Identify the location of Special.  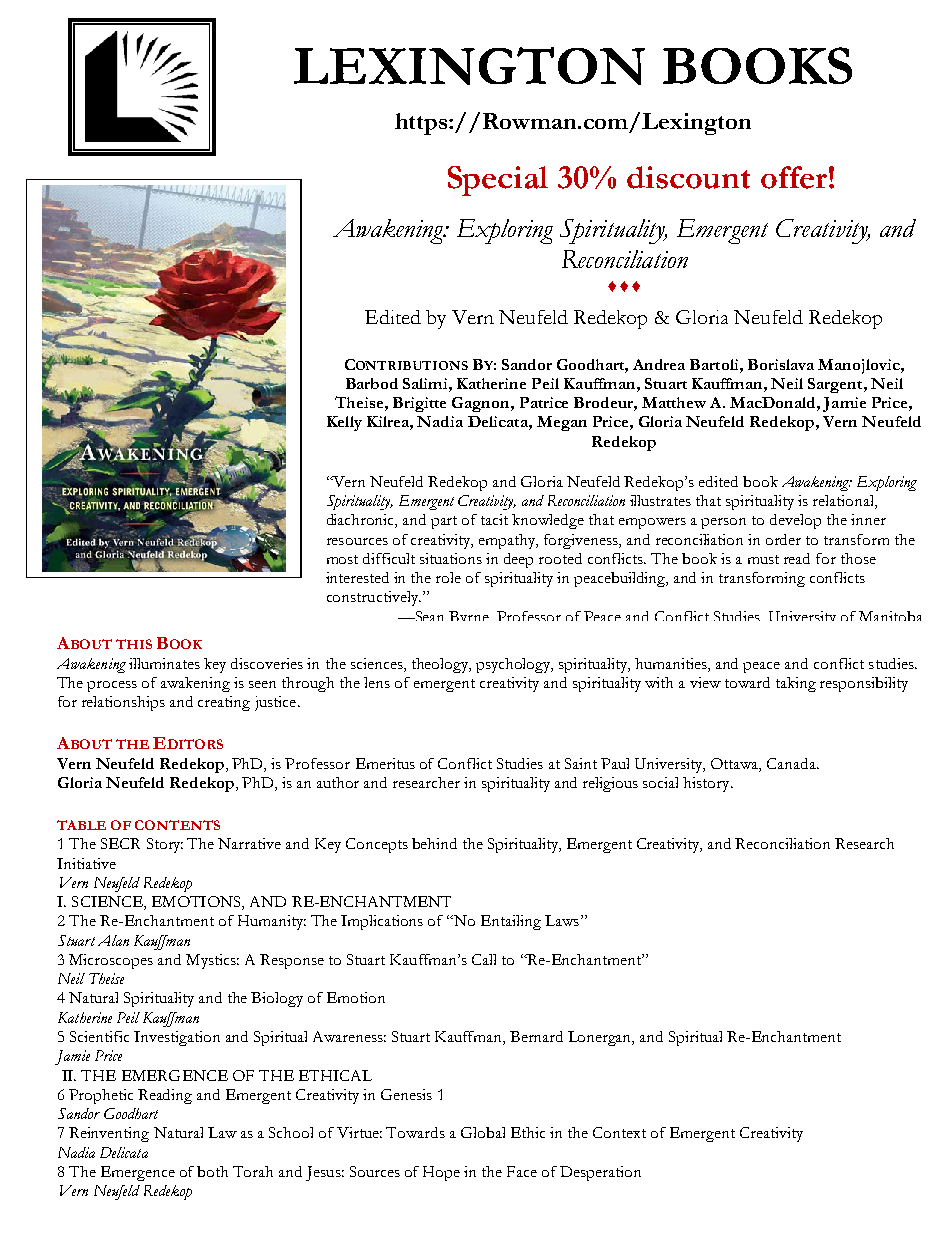
(498, 181).
